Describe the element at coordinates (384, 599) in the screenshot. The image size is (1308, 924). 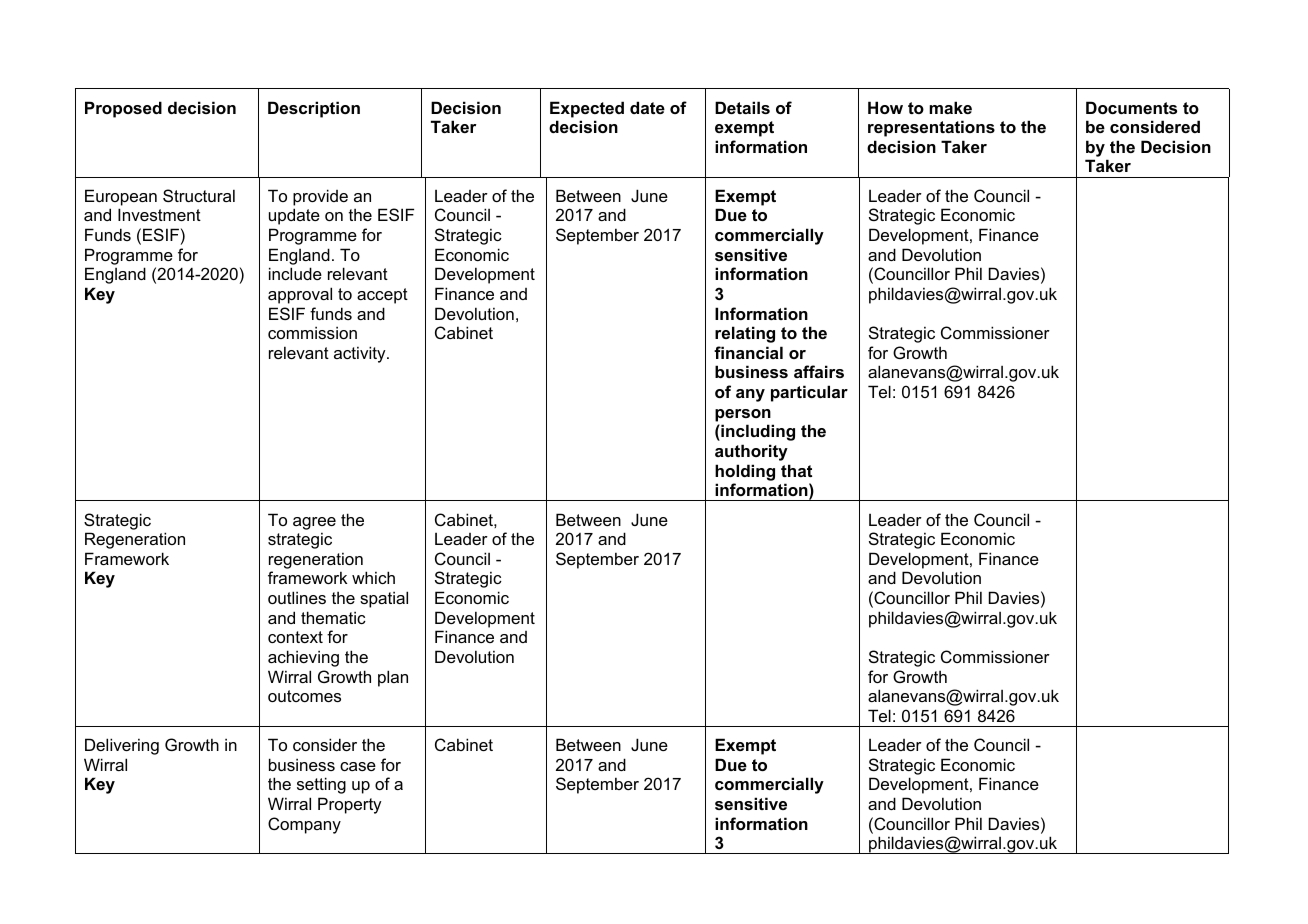
I see `spatial` at that location.
